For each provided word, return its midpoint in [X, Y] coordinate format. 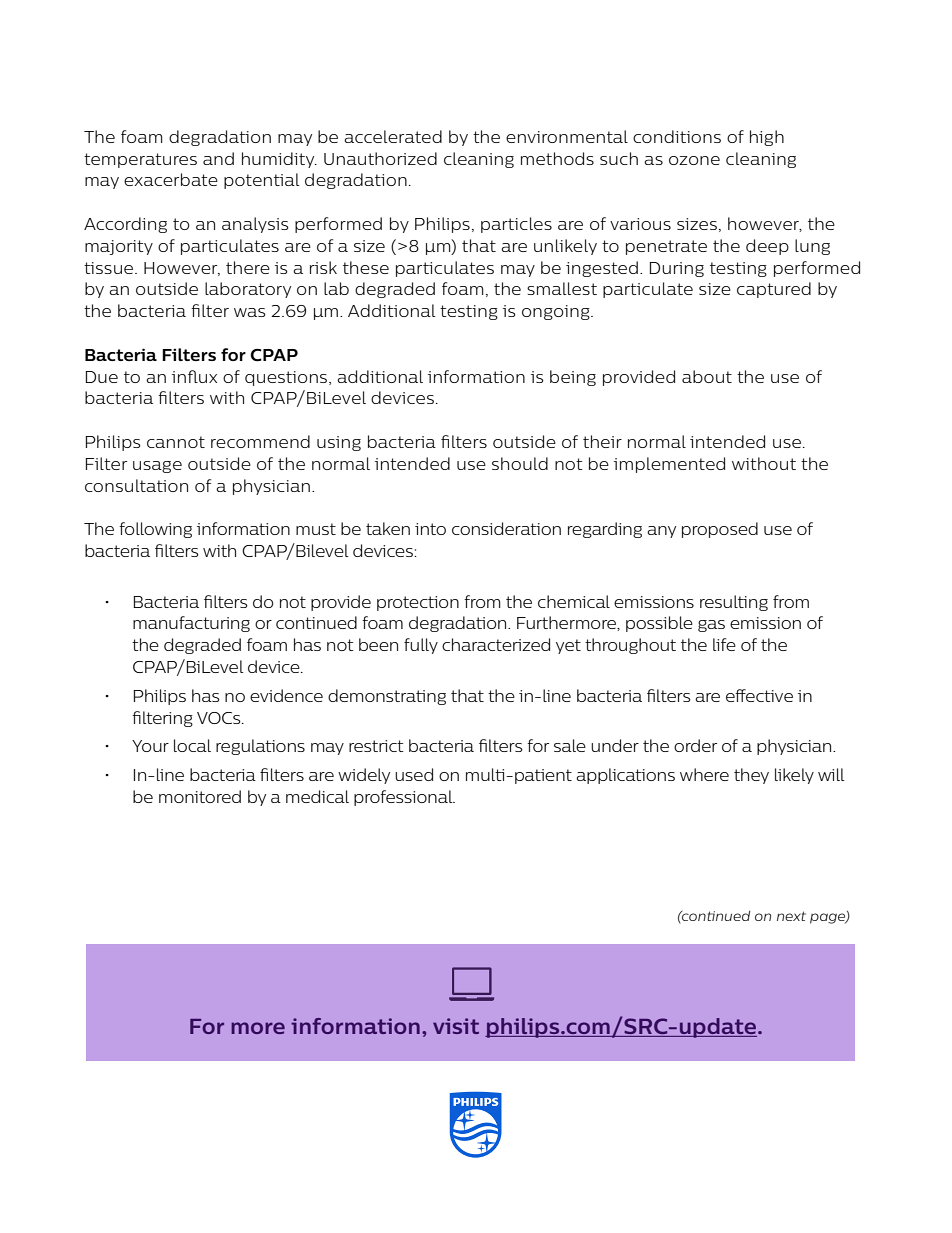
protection [418, 603]
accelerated [393, 136]
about [707, 376]
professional [404, 798]
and [218, 158]
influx [194, 376]
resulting [734, 603]
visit [456, 1026]
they [751, 776]
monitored [200, 796]
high [767, 138]
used [414, 774]
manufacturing [191, 624]
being [573, 378]
